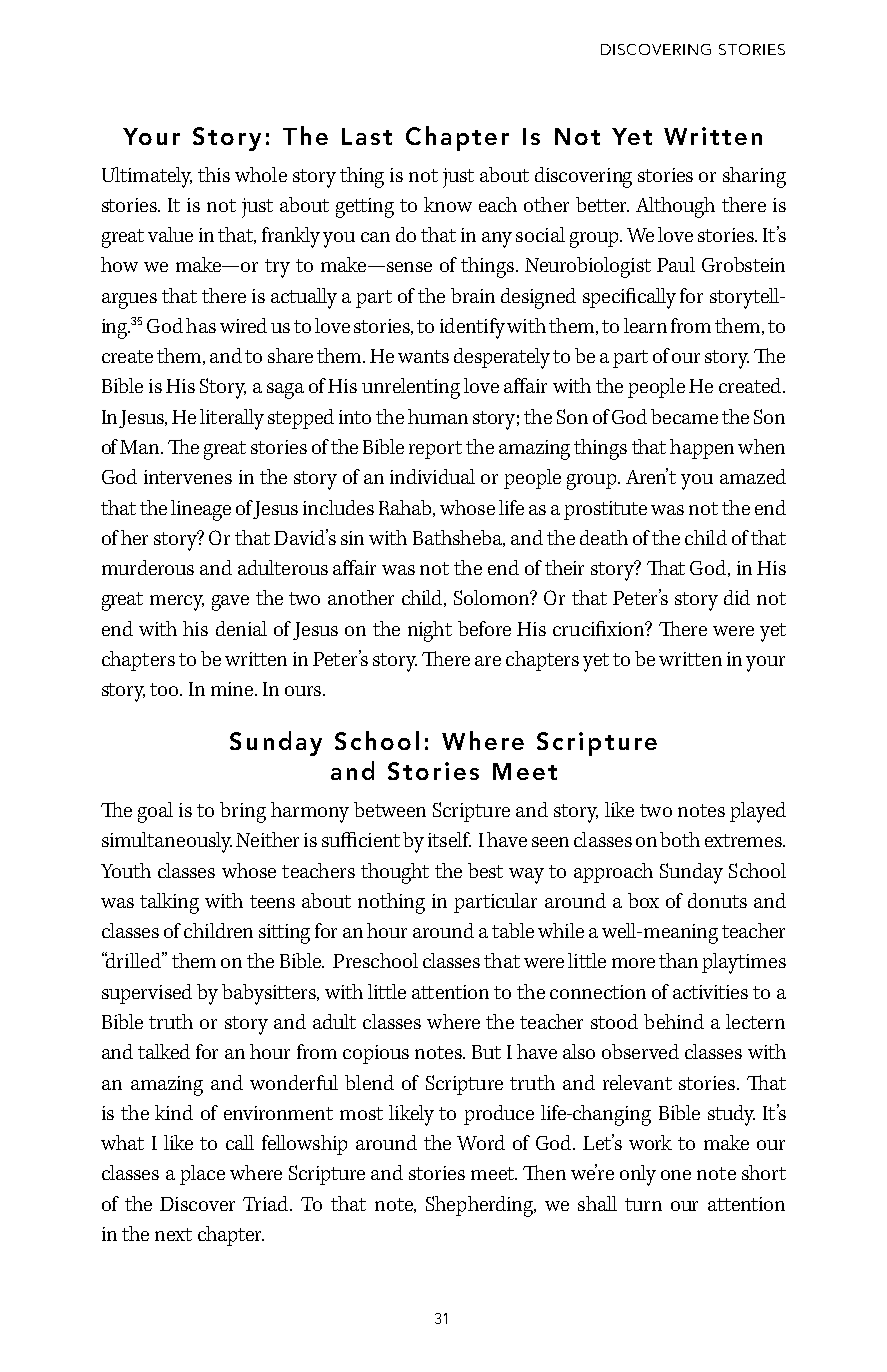 This image has width=887, height=1372. I want to click on place, so click(202, 1175).
